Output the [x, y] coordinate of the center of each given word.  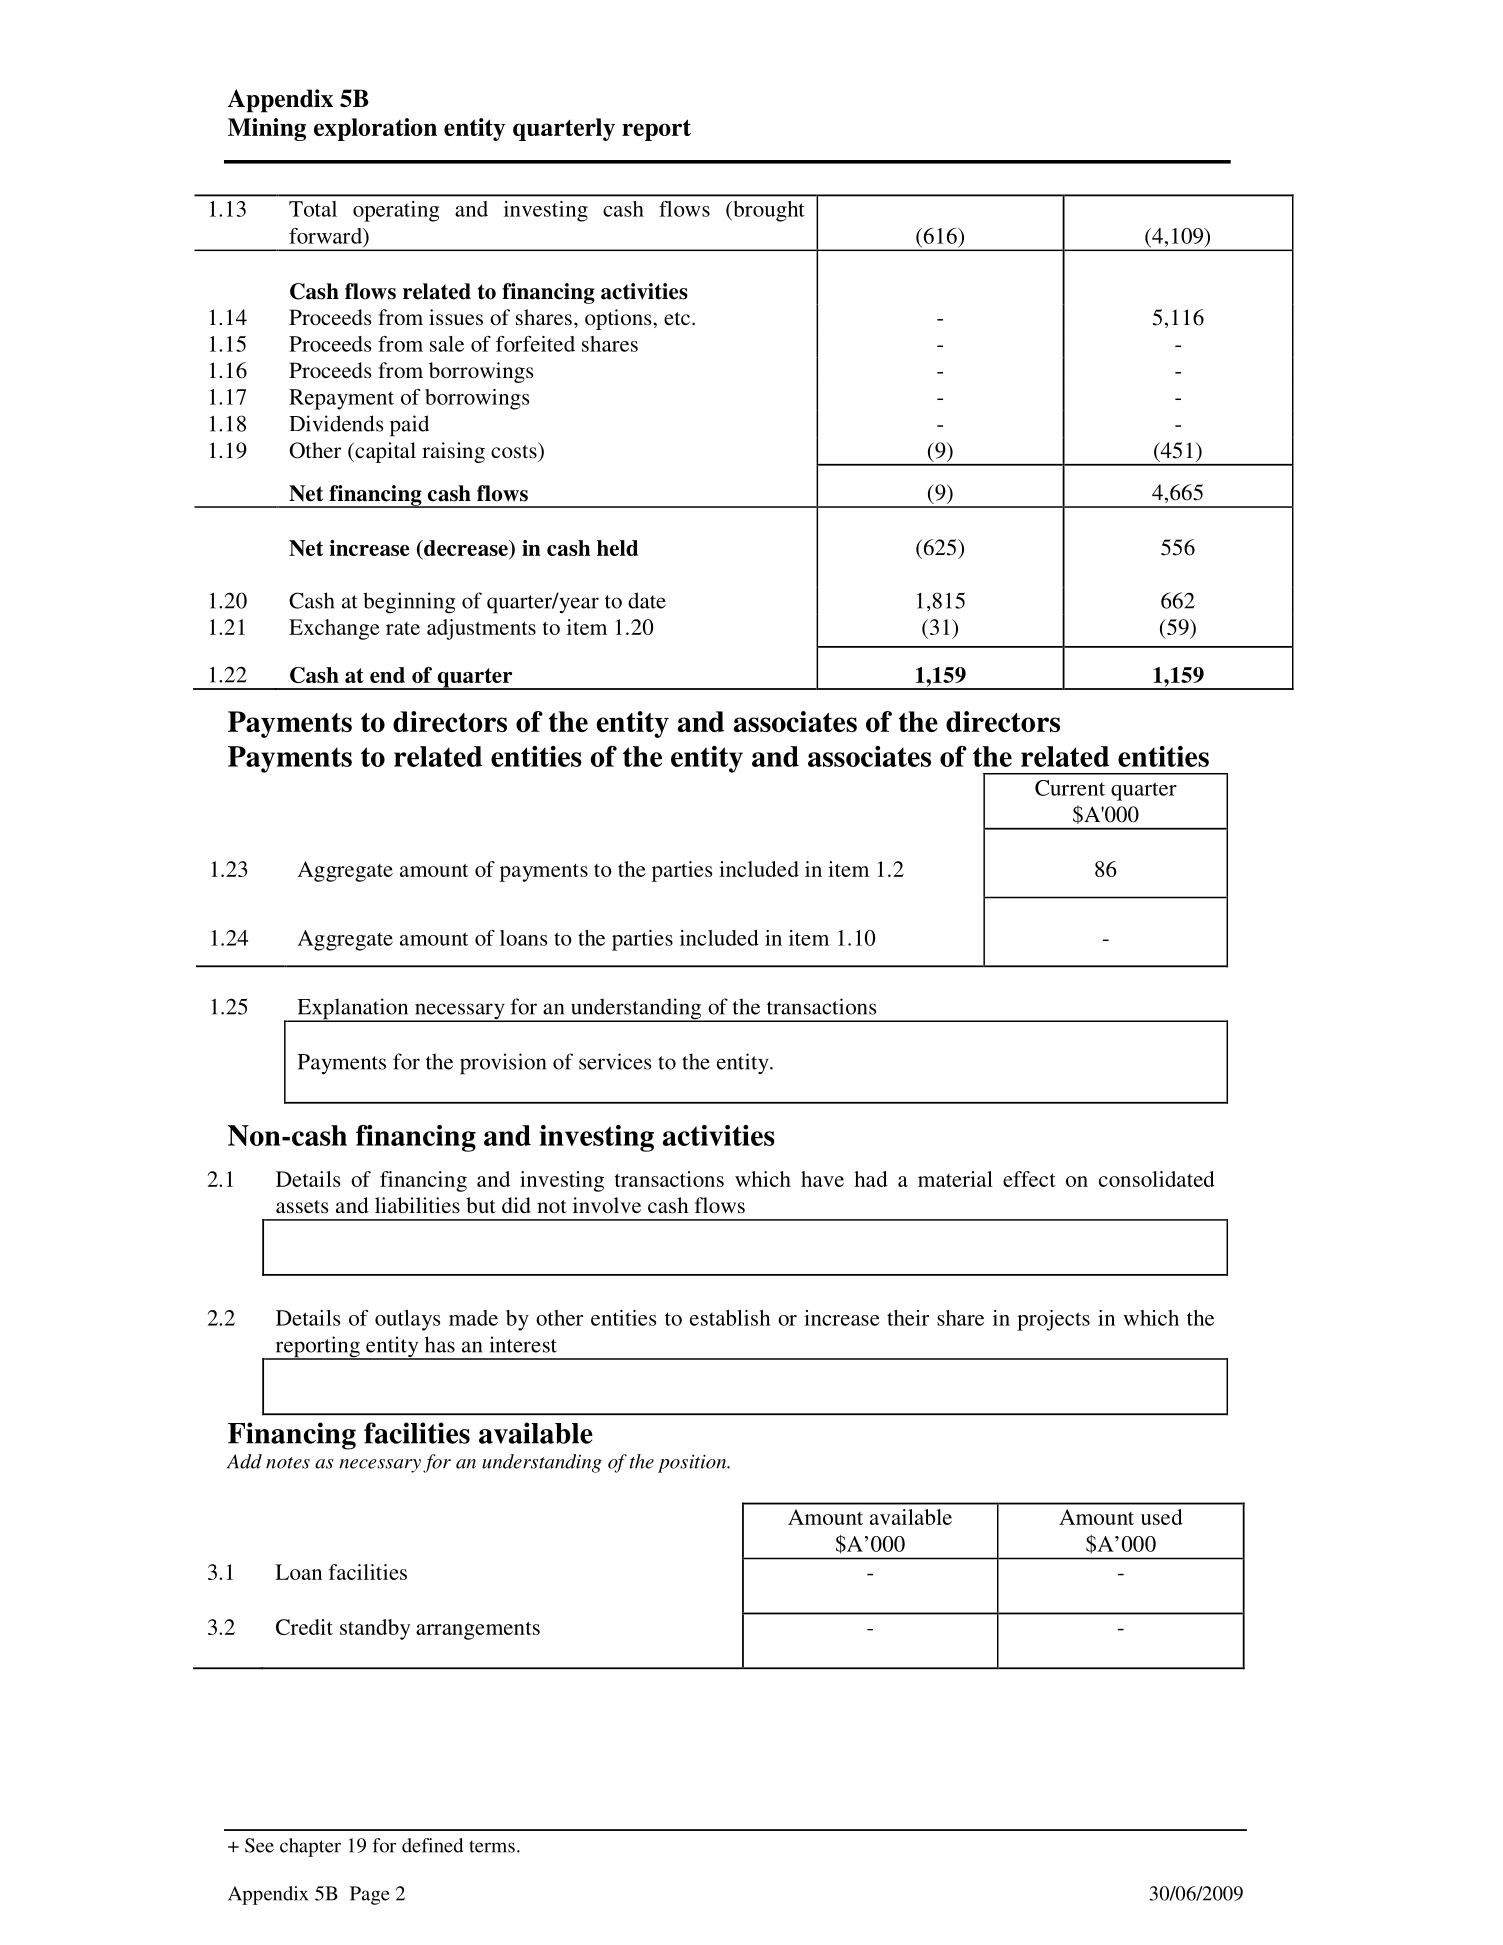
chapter [310, 1847]
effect [1029, 1179]
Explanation [353, 1010]
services [615, 1061]
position [693, 1463]
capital [384, 452]
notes [288, 1463]
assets [302, 1207]
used [1162, 1517]
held [617, 548]
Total [313, 209]
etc [677, 318]
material [955, 1179]
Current [1070, 788]
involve [607, 1205]
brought [768, 211]
